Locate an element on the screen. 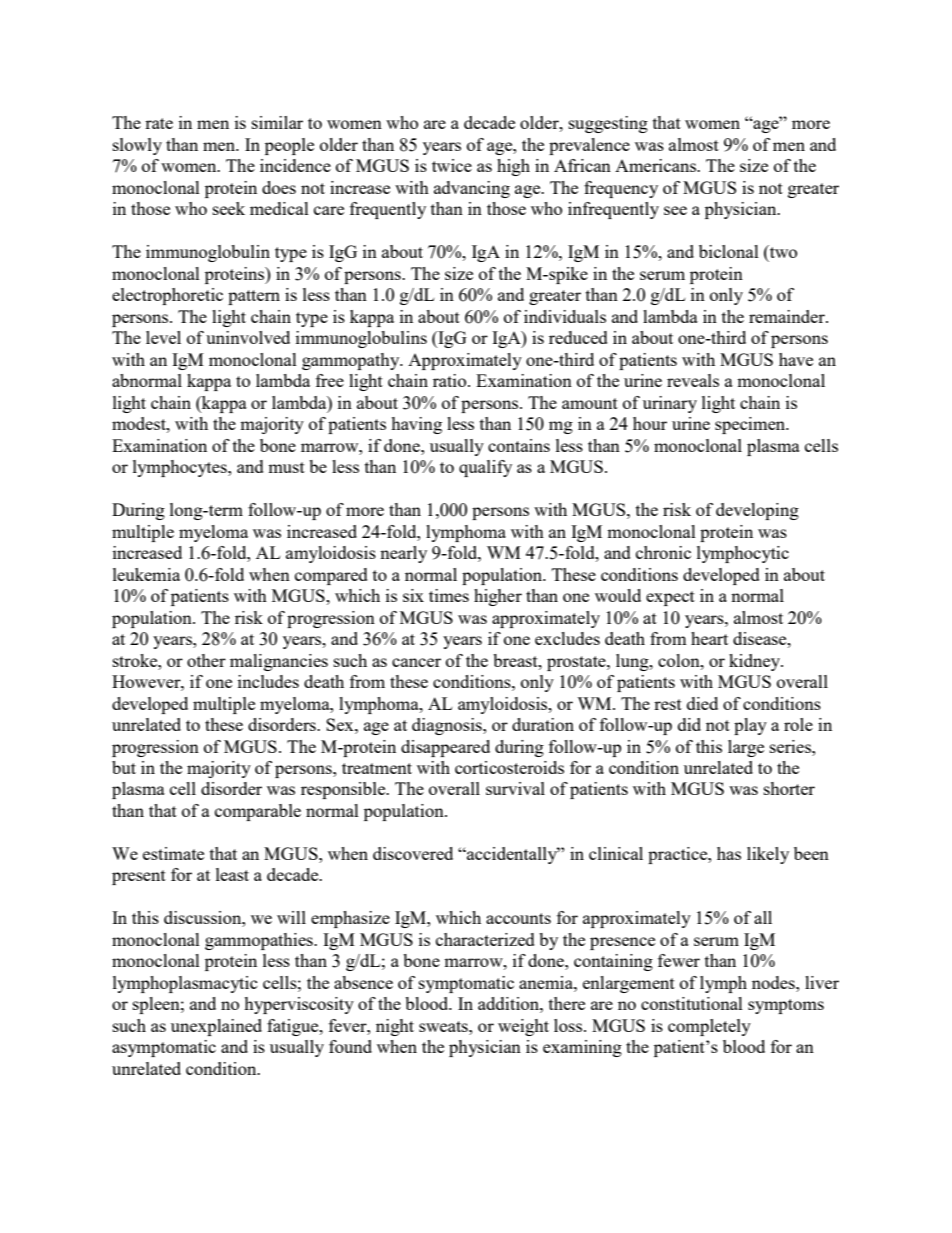  uninvolved is located at coordinates (248, 337).
